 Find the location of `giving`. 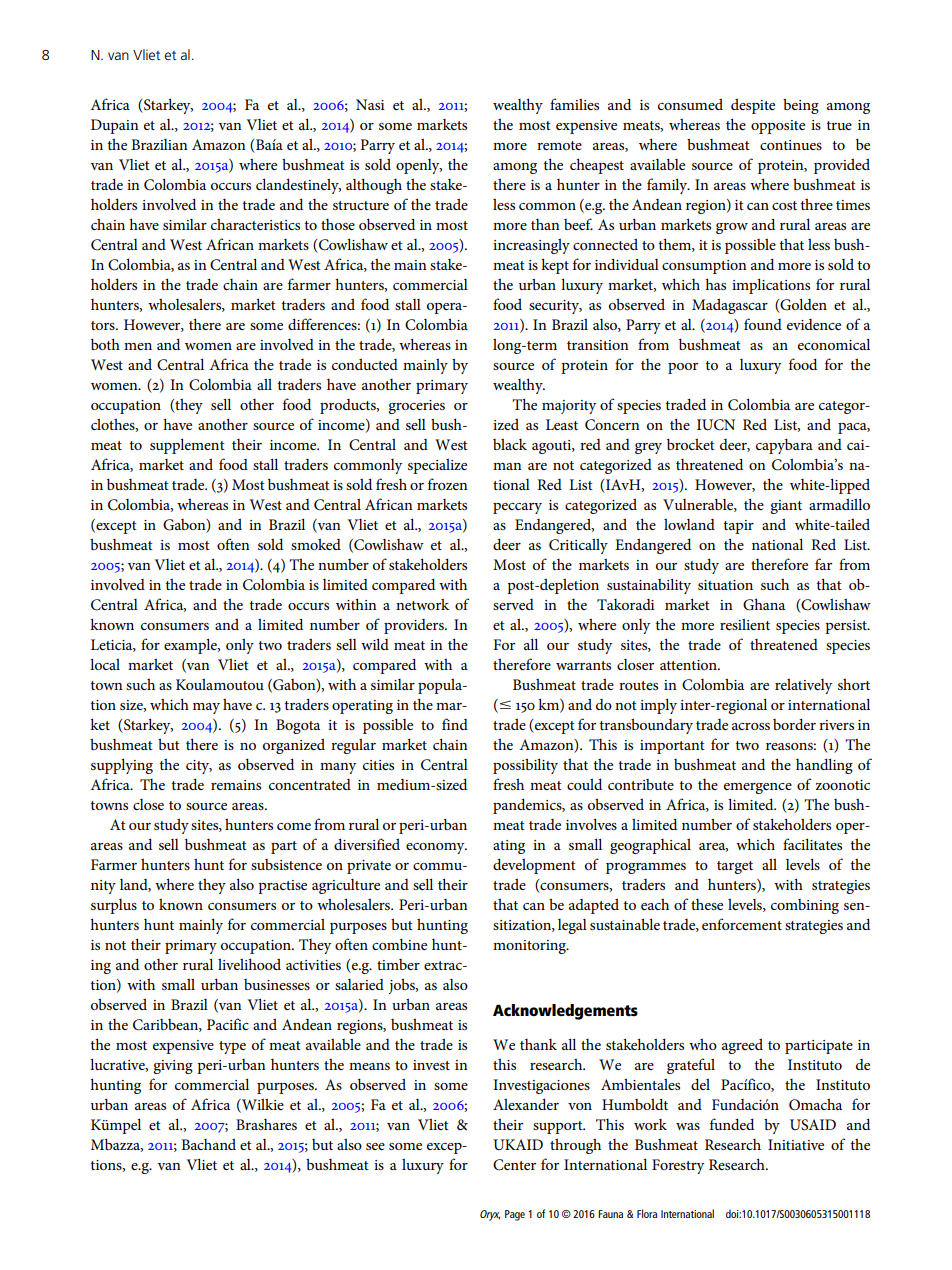

giving is located at coordinates (173, 1067).
